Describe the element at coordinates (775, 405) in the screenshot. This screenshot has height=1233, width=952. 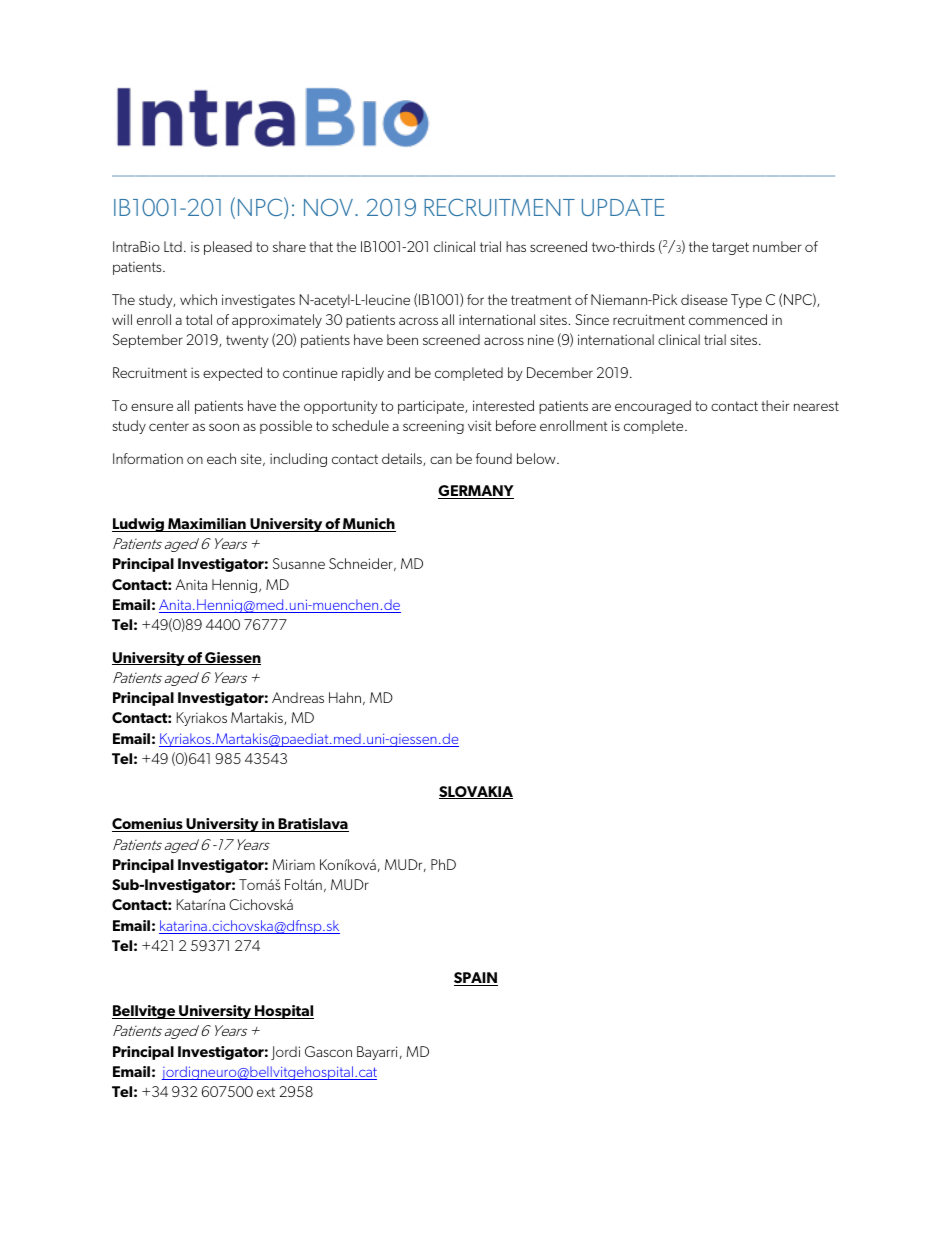
I see `their` at that location.
